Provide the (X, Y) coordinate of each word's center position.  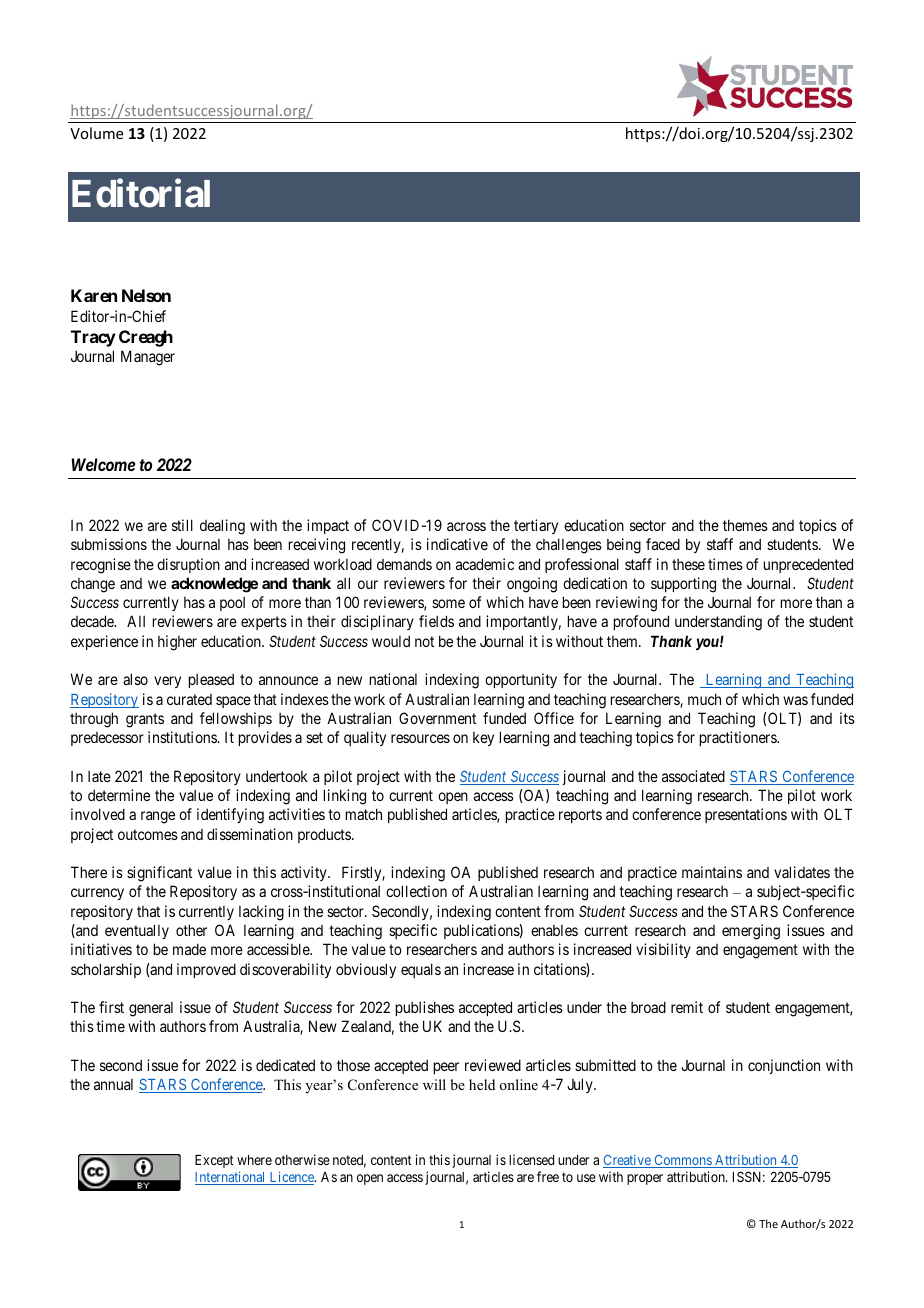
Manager (148, 358)
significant (159, 874)
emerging (751, 932)
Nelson (146, 295)
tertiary (536, 526)
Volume (96, 133)
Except (214, 1161)
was (795, 700)
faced (663, 544)
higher (177, 643)
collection (416, 891)
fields (436, 621)
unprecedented (808, 565)
